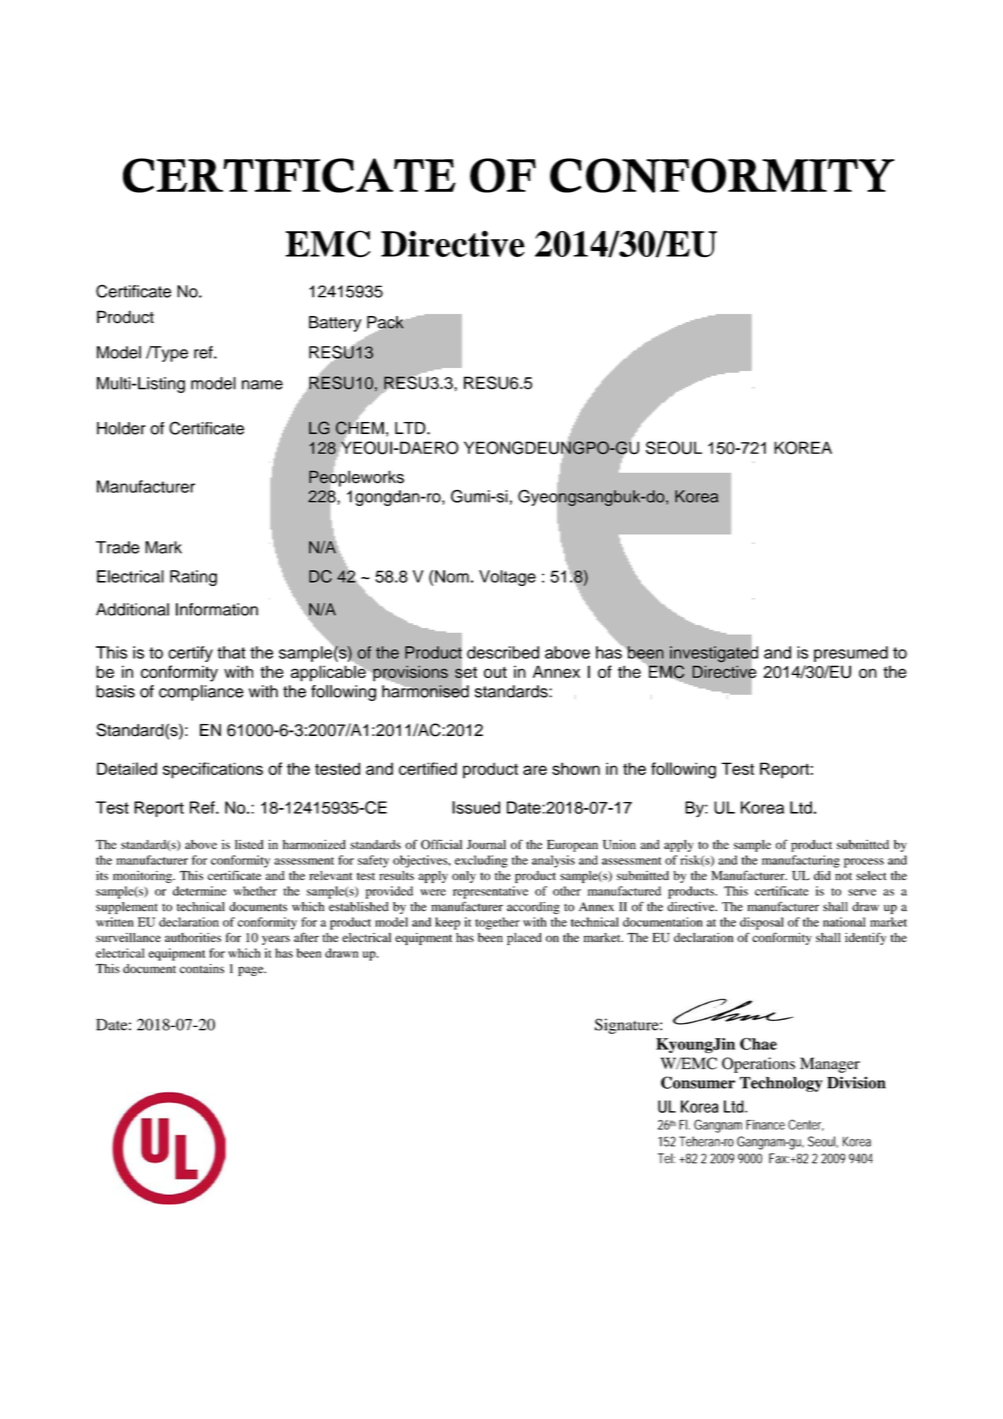  I want to click on name, so click(262, 385).
